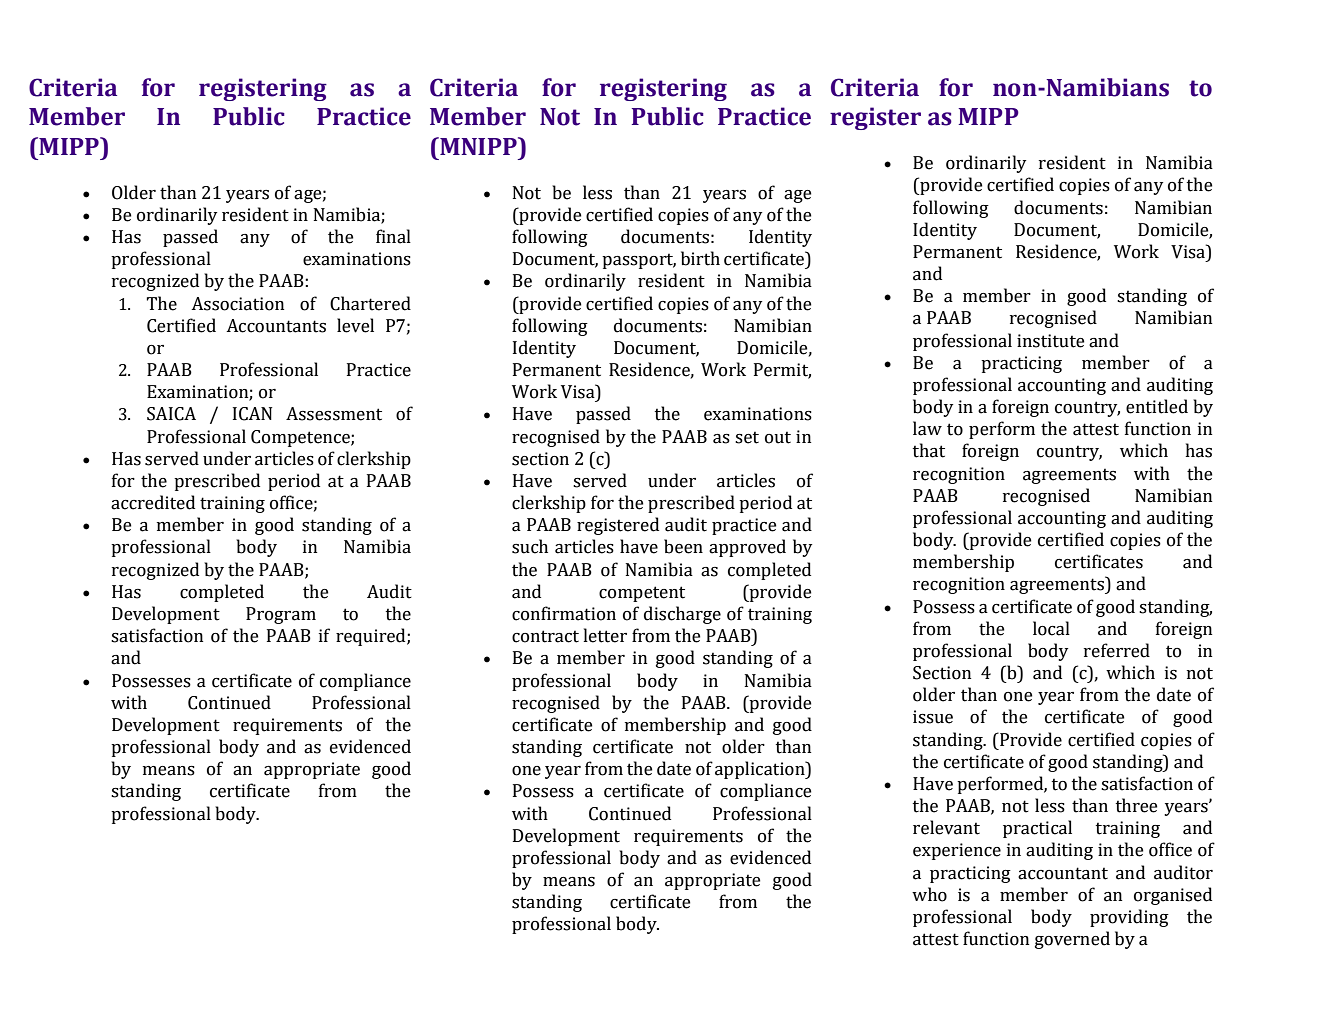  Describe the element at coordinates (761, 770) in the page. I see `application` at that location.
